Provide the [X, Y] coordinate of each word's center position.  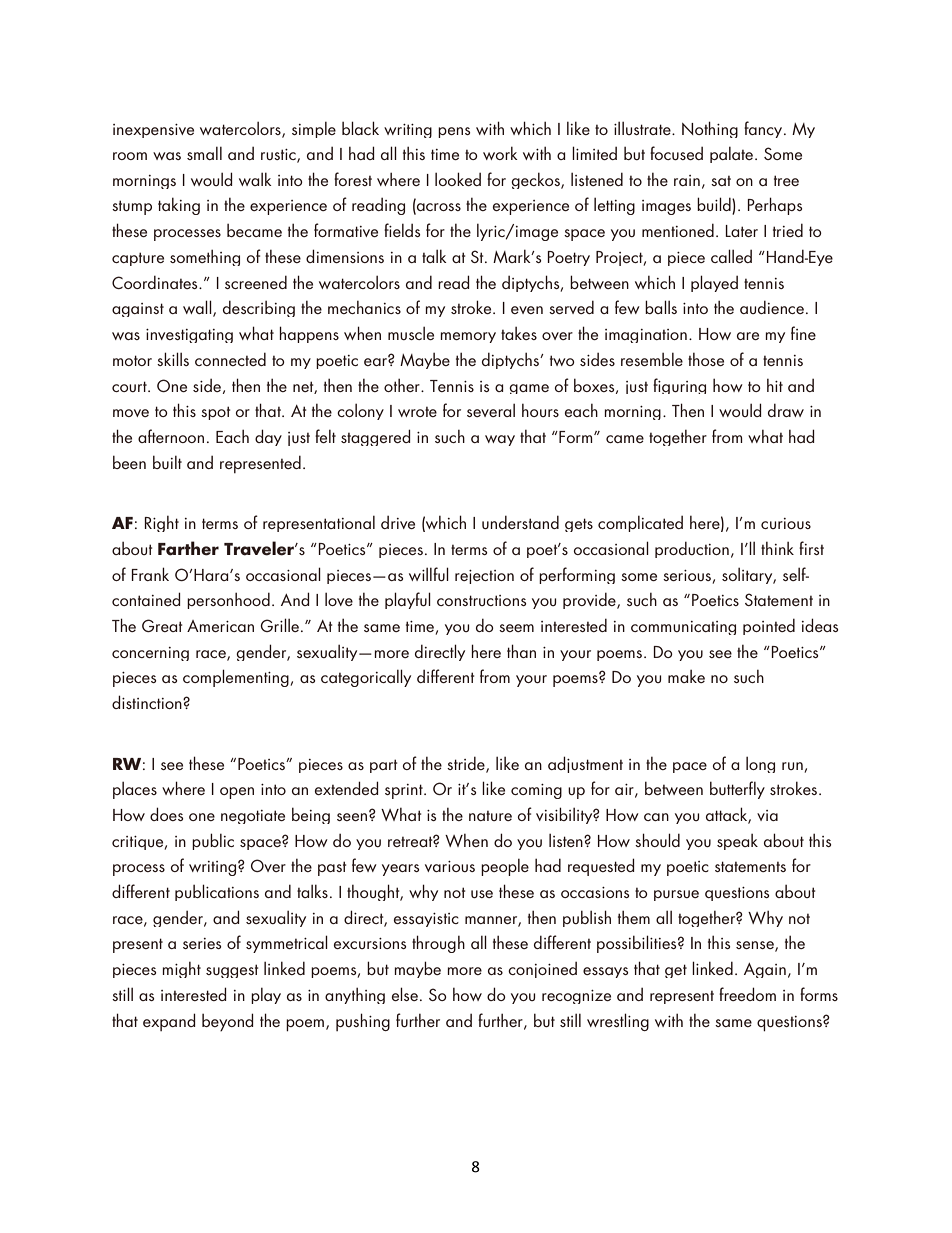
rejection [484, 577]
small [204, 153]
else [405, 994]
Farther [188, 548]
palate [733, 155]
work [500, 153]
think [777, 548]
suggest [232, 971]
